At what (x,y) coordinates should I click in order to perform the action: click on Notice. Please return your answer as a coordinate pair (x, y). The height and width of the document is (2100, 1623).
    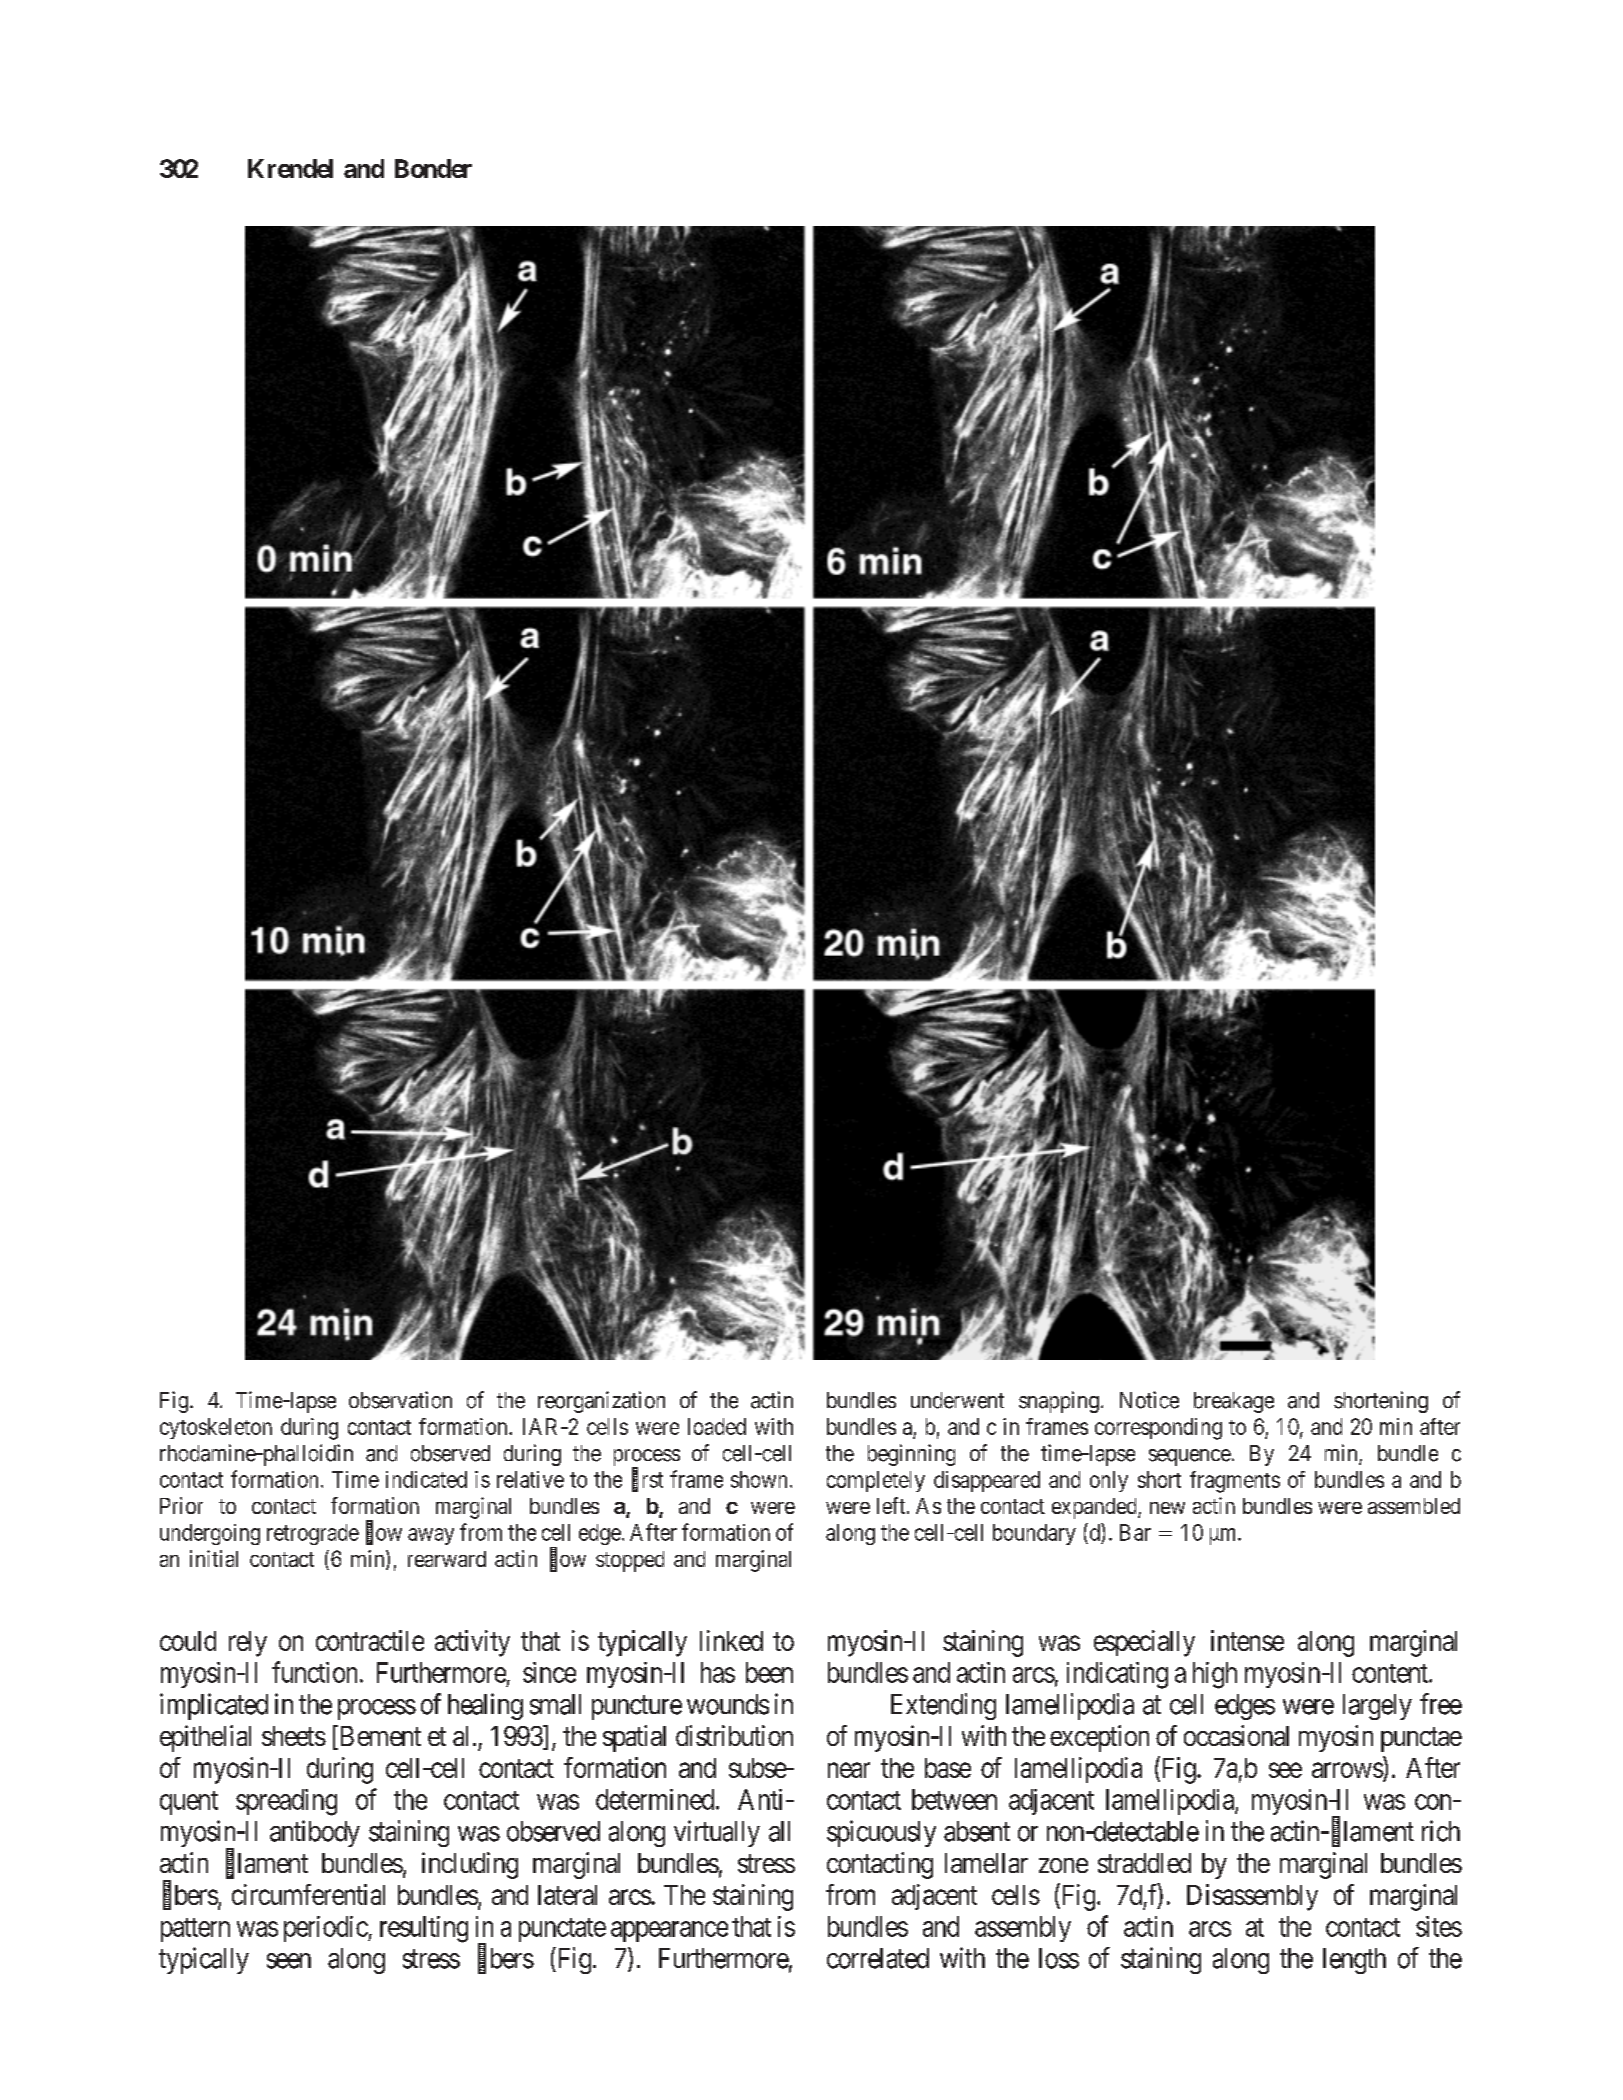
    Looking at the image, I should click on (1149, 1400).
